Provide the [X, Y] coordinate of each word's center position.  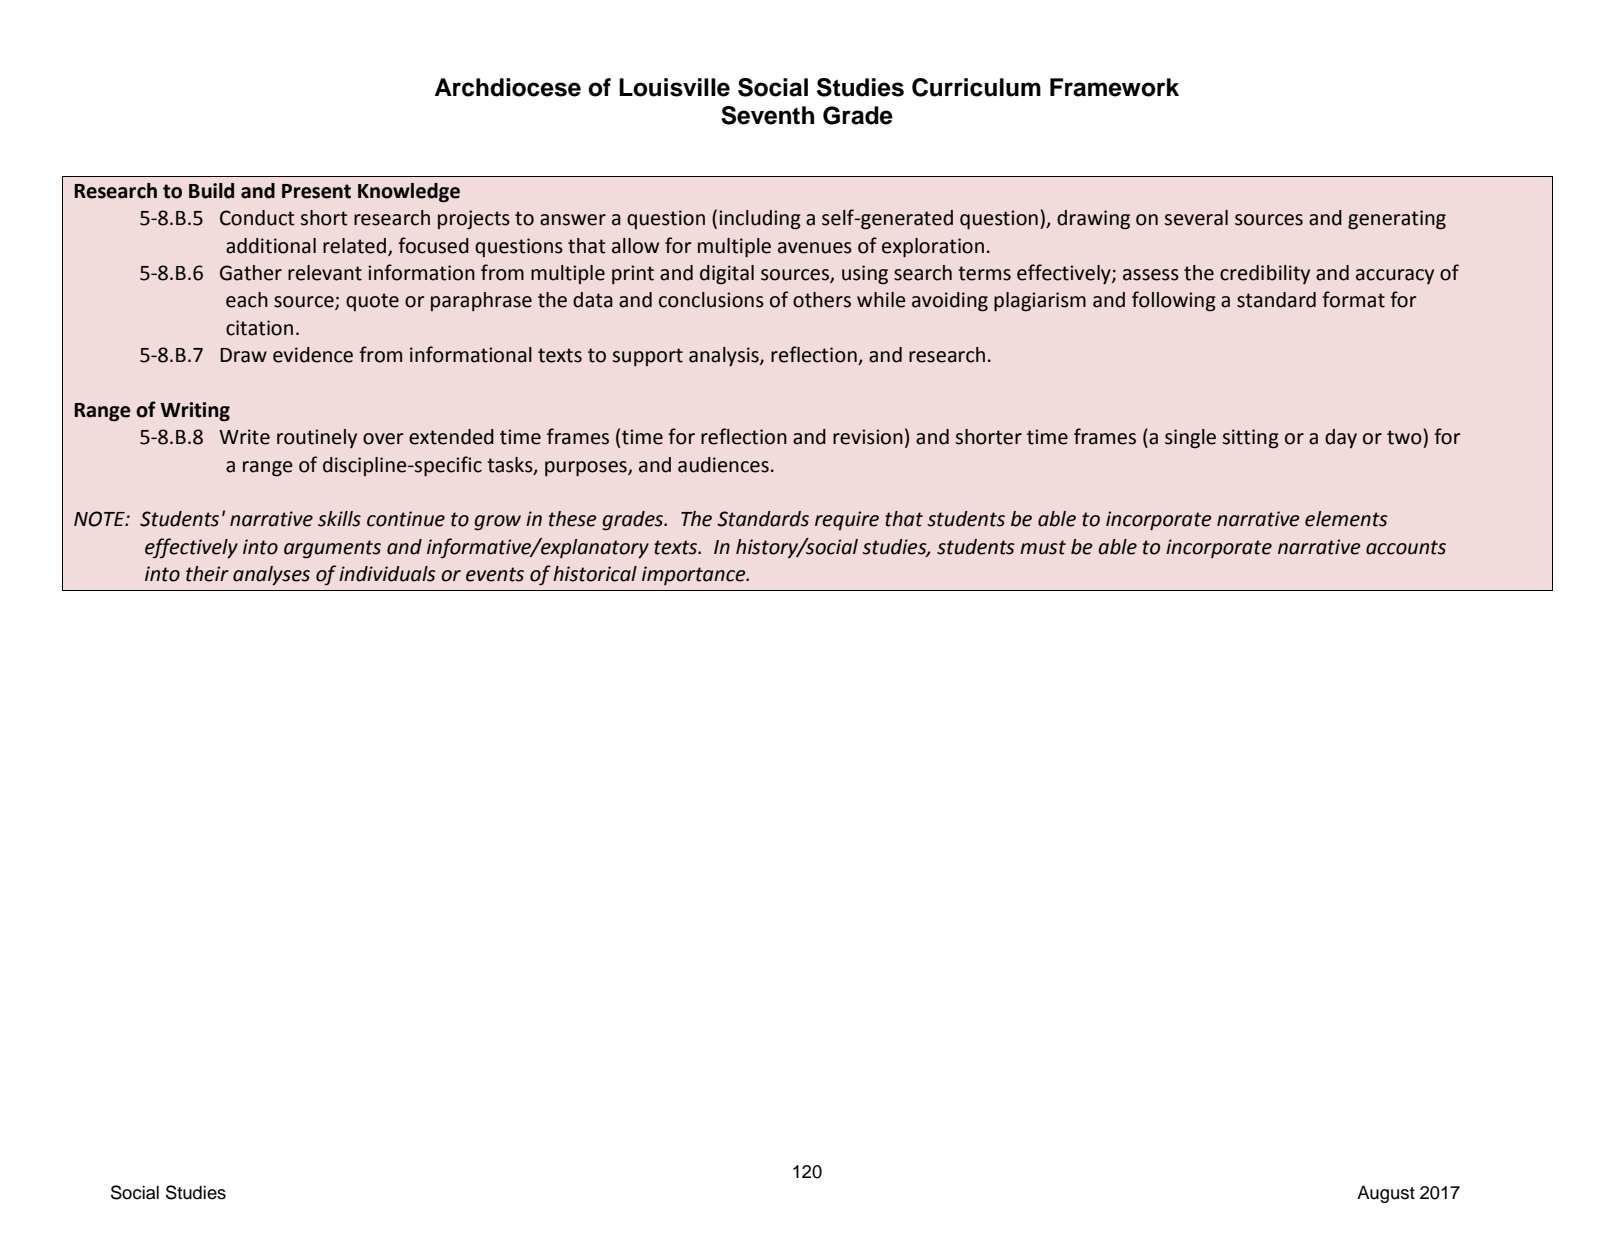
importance [695, 575]
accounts [1406, 547]
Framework [1114, 87]
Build [211, 191]
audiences [723, 465]
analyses [271, 576]
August [1386, 1194]
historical [595, 574]
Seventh [767, 115]
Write [244, 437]
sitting [1251, 439]
